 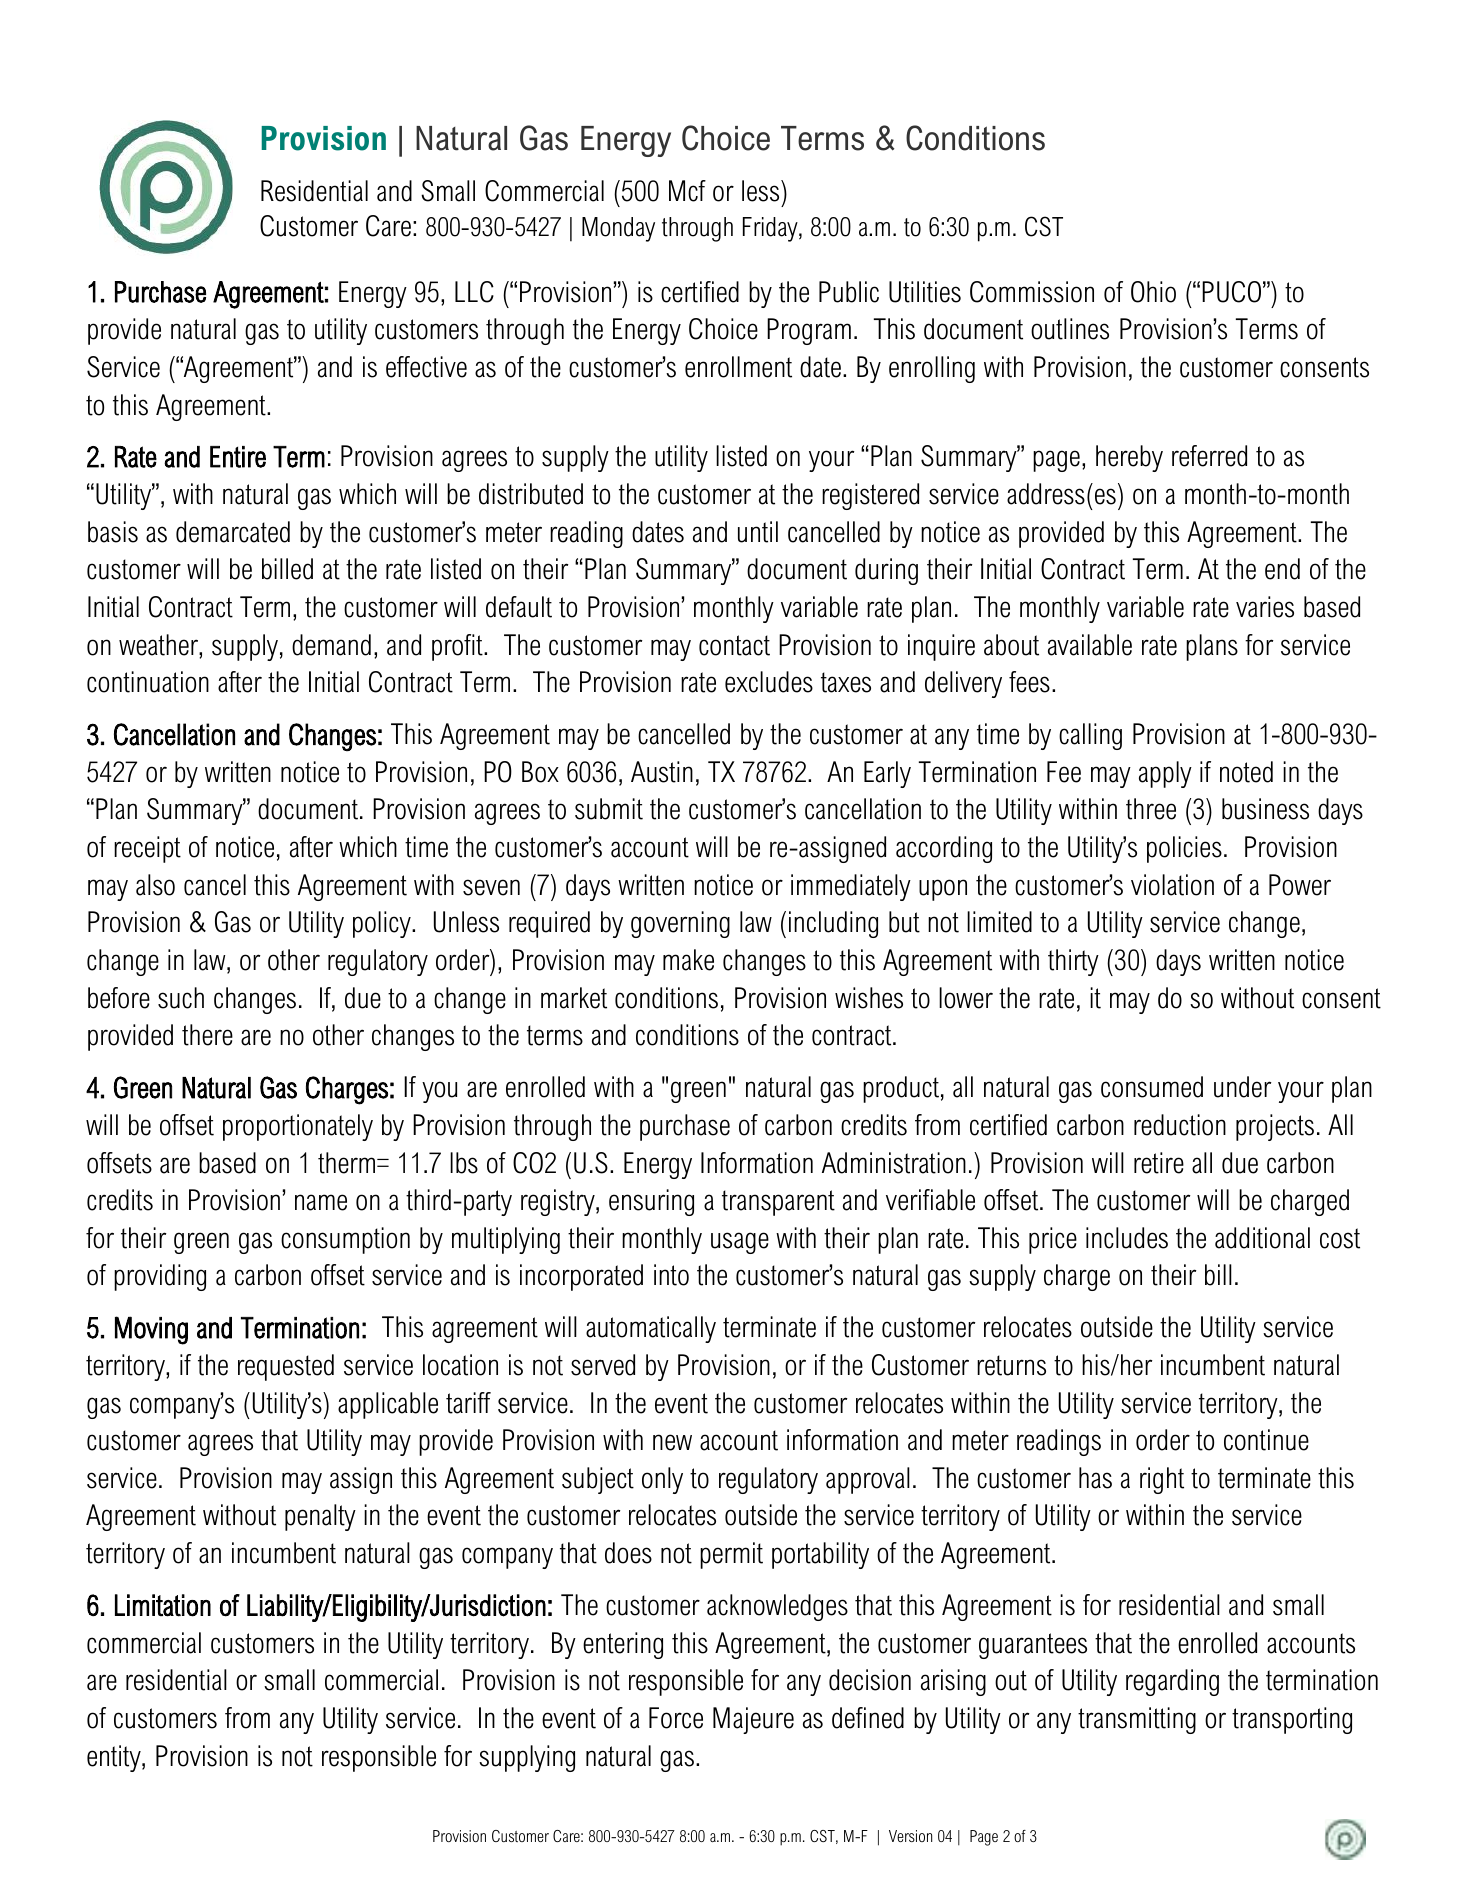 I want to click on new, so click(x=672, y=1442).
